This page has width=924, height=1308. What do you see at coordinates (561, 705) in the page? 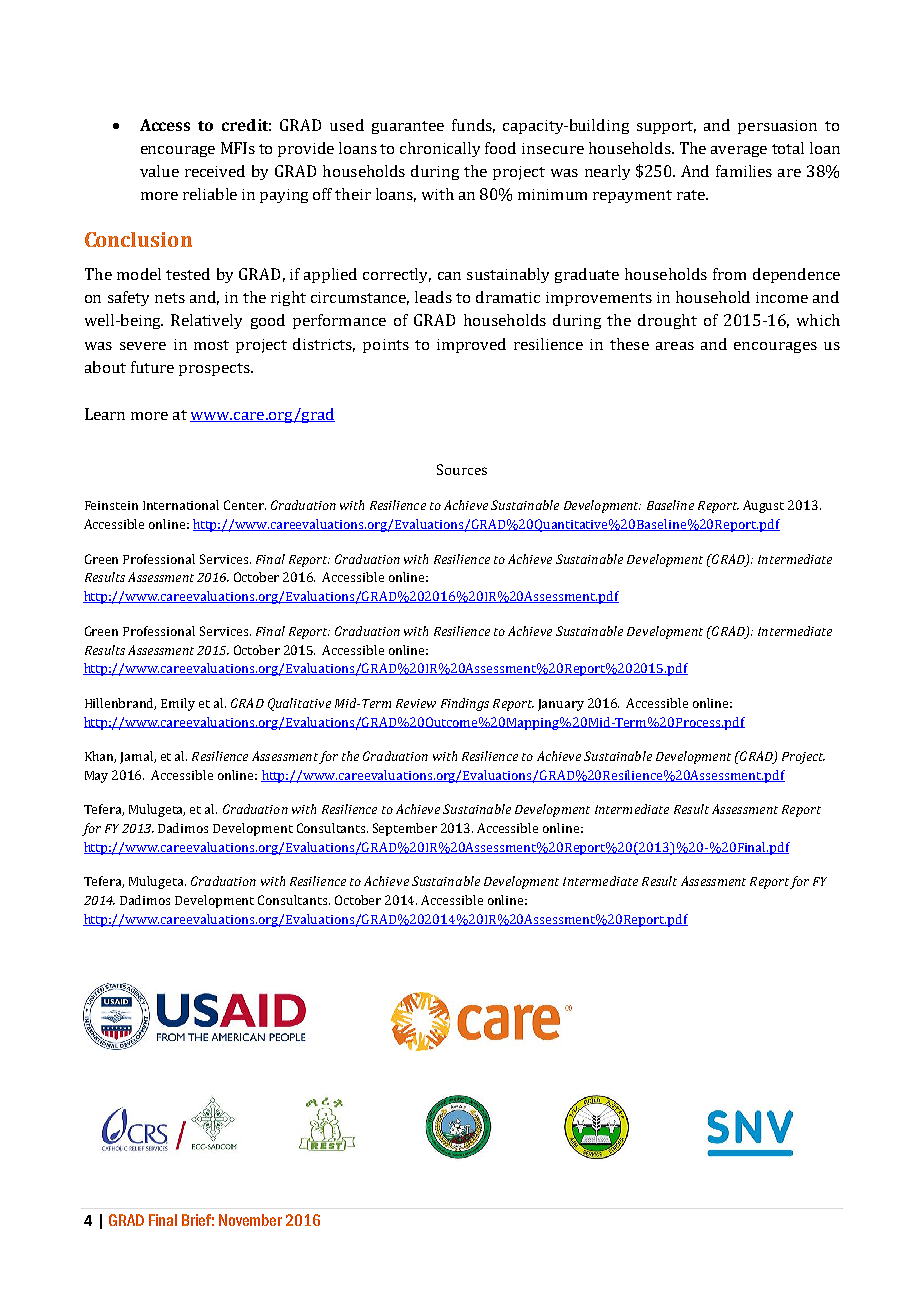
I see `January` at bounding box center [561, 705].
